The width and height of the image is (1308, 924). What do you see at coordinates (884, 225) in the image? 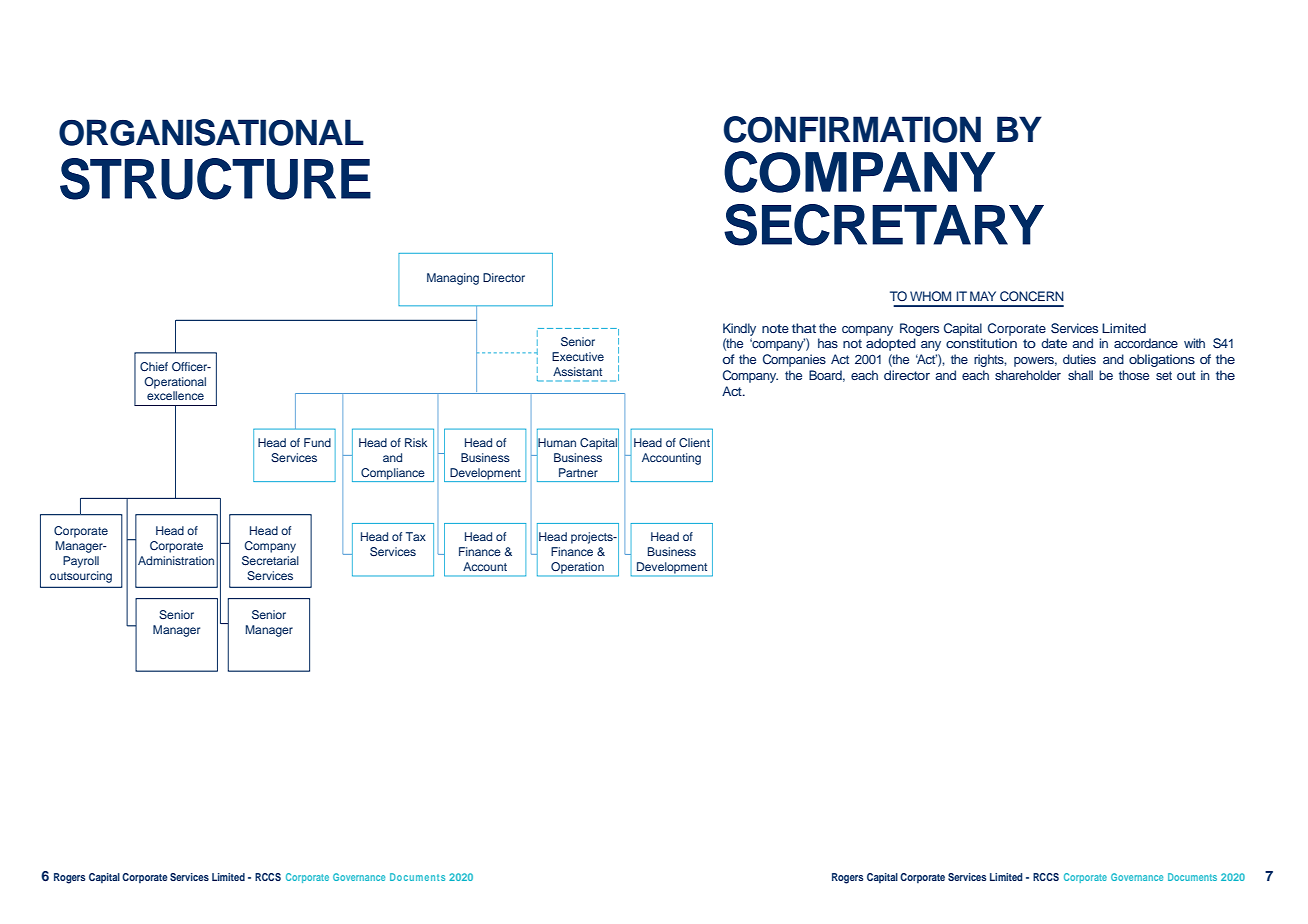
I see `SECRETARY` at bounding box center [884, 225].
